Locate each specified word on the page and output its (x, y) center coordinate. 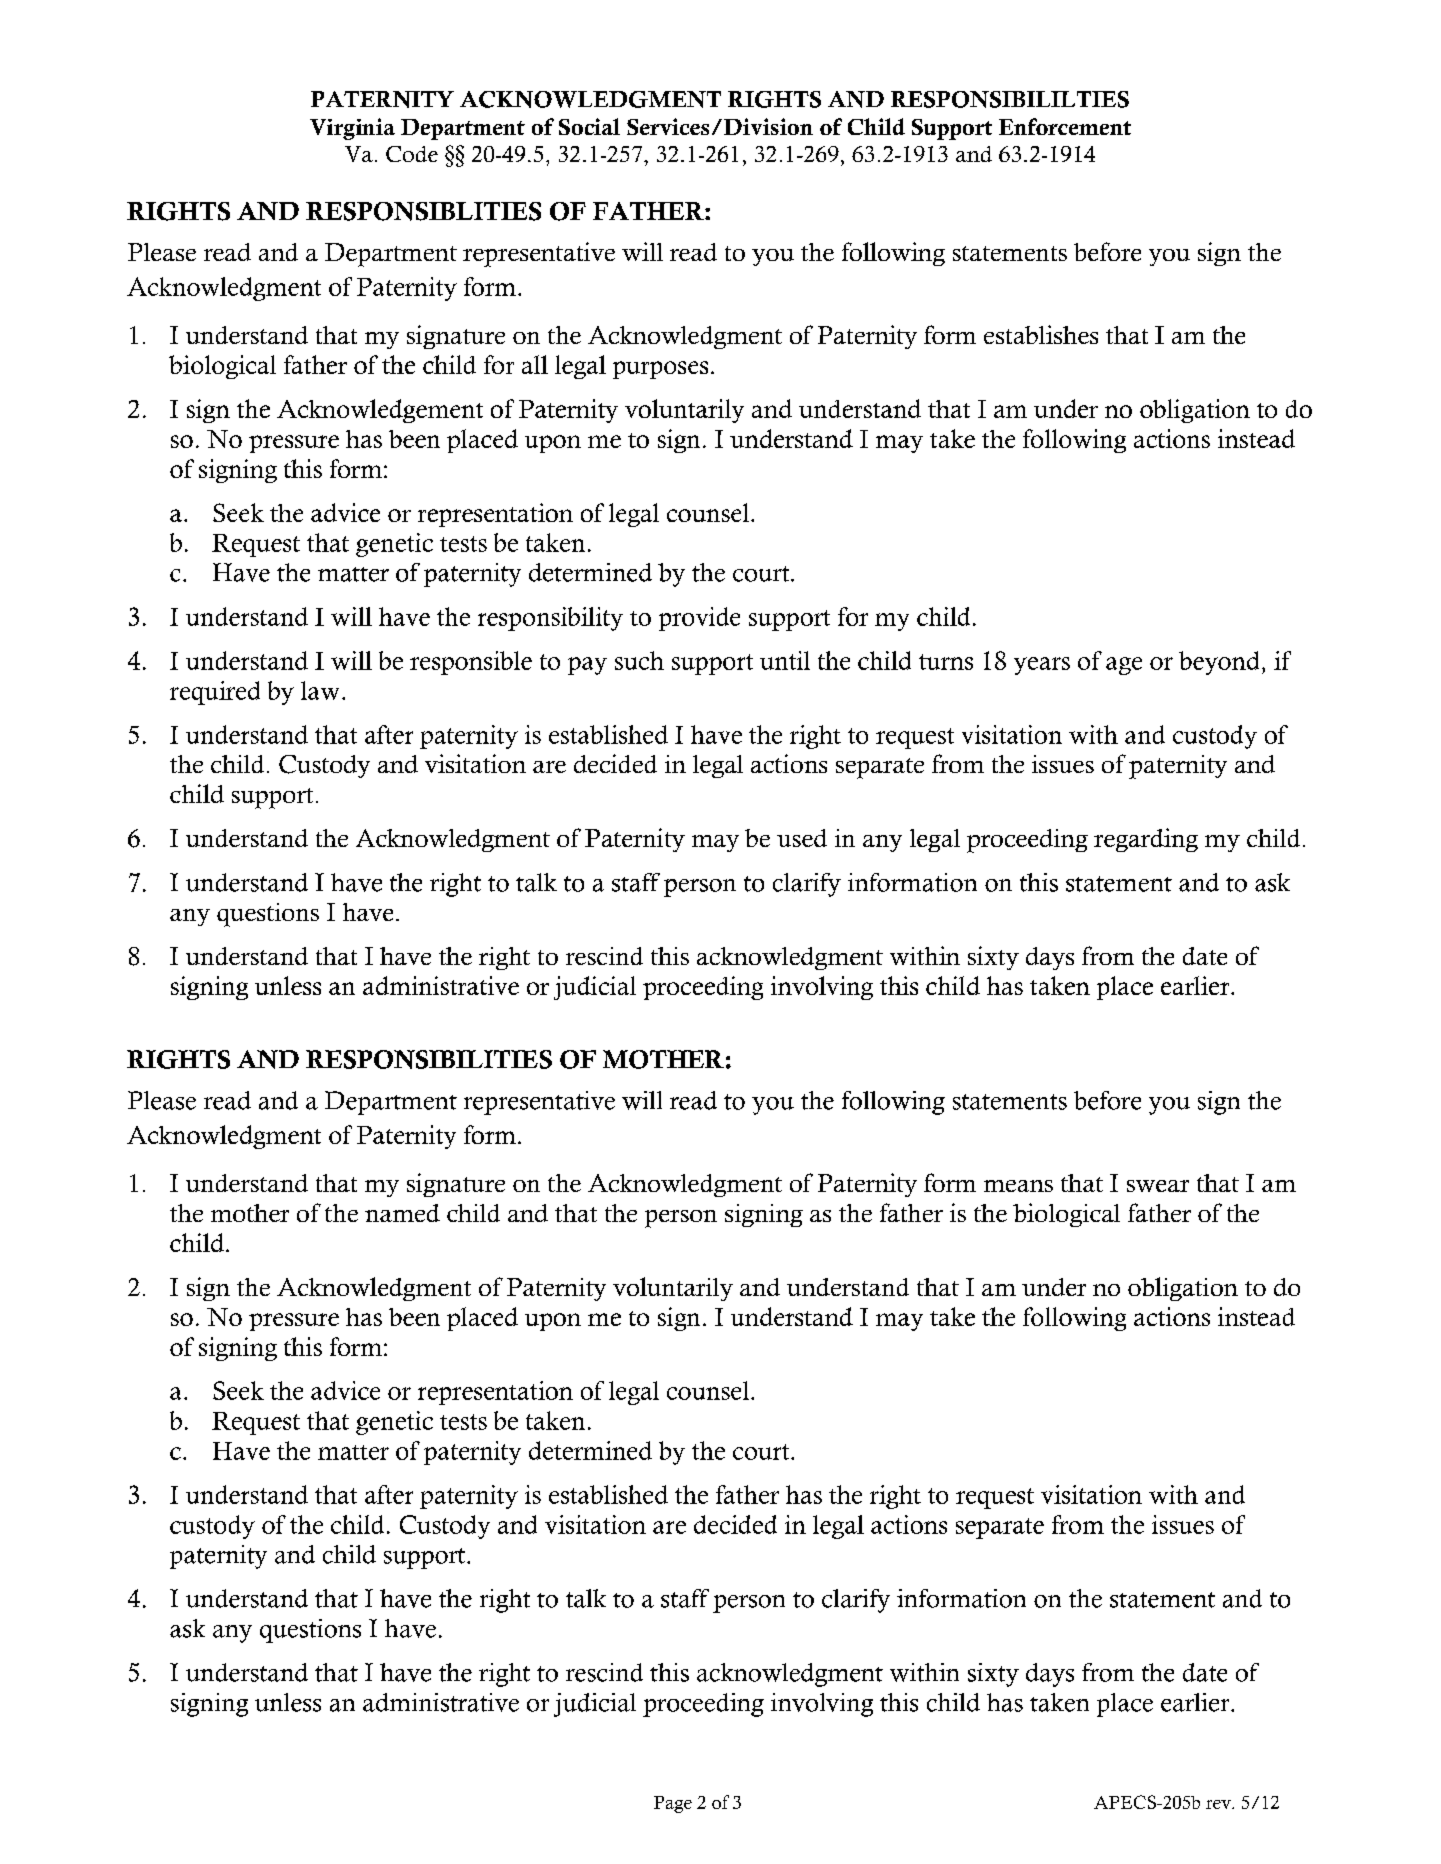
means (1018, 1186)
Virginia (352, 129)
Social (589, 126)
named (402, 1213)
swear (1158, 1186)
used (802, 838)
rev (1219, 1804)
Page (673, 1804)
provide (699, 619)
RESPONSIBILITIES (429, 1059)
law (320, 690)
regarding (1146, 840)
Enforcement (1065, 126)
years (1042, 666)
